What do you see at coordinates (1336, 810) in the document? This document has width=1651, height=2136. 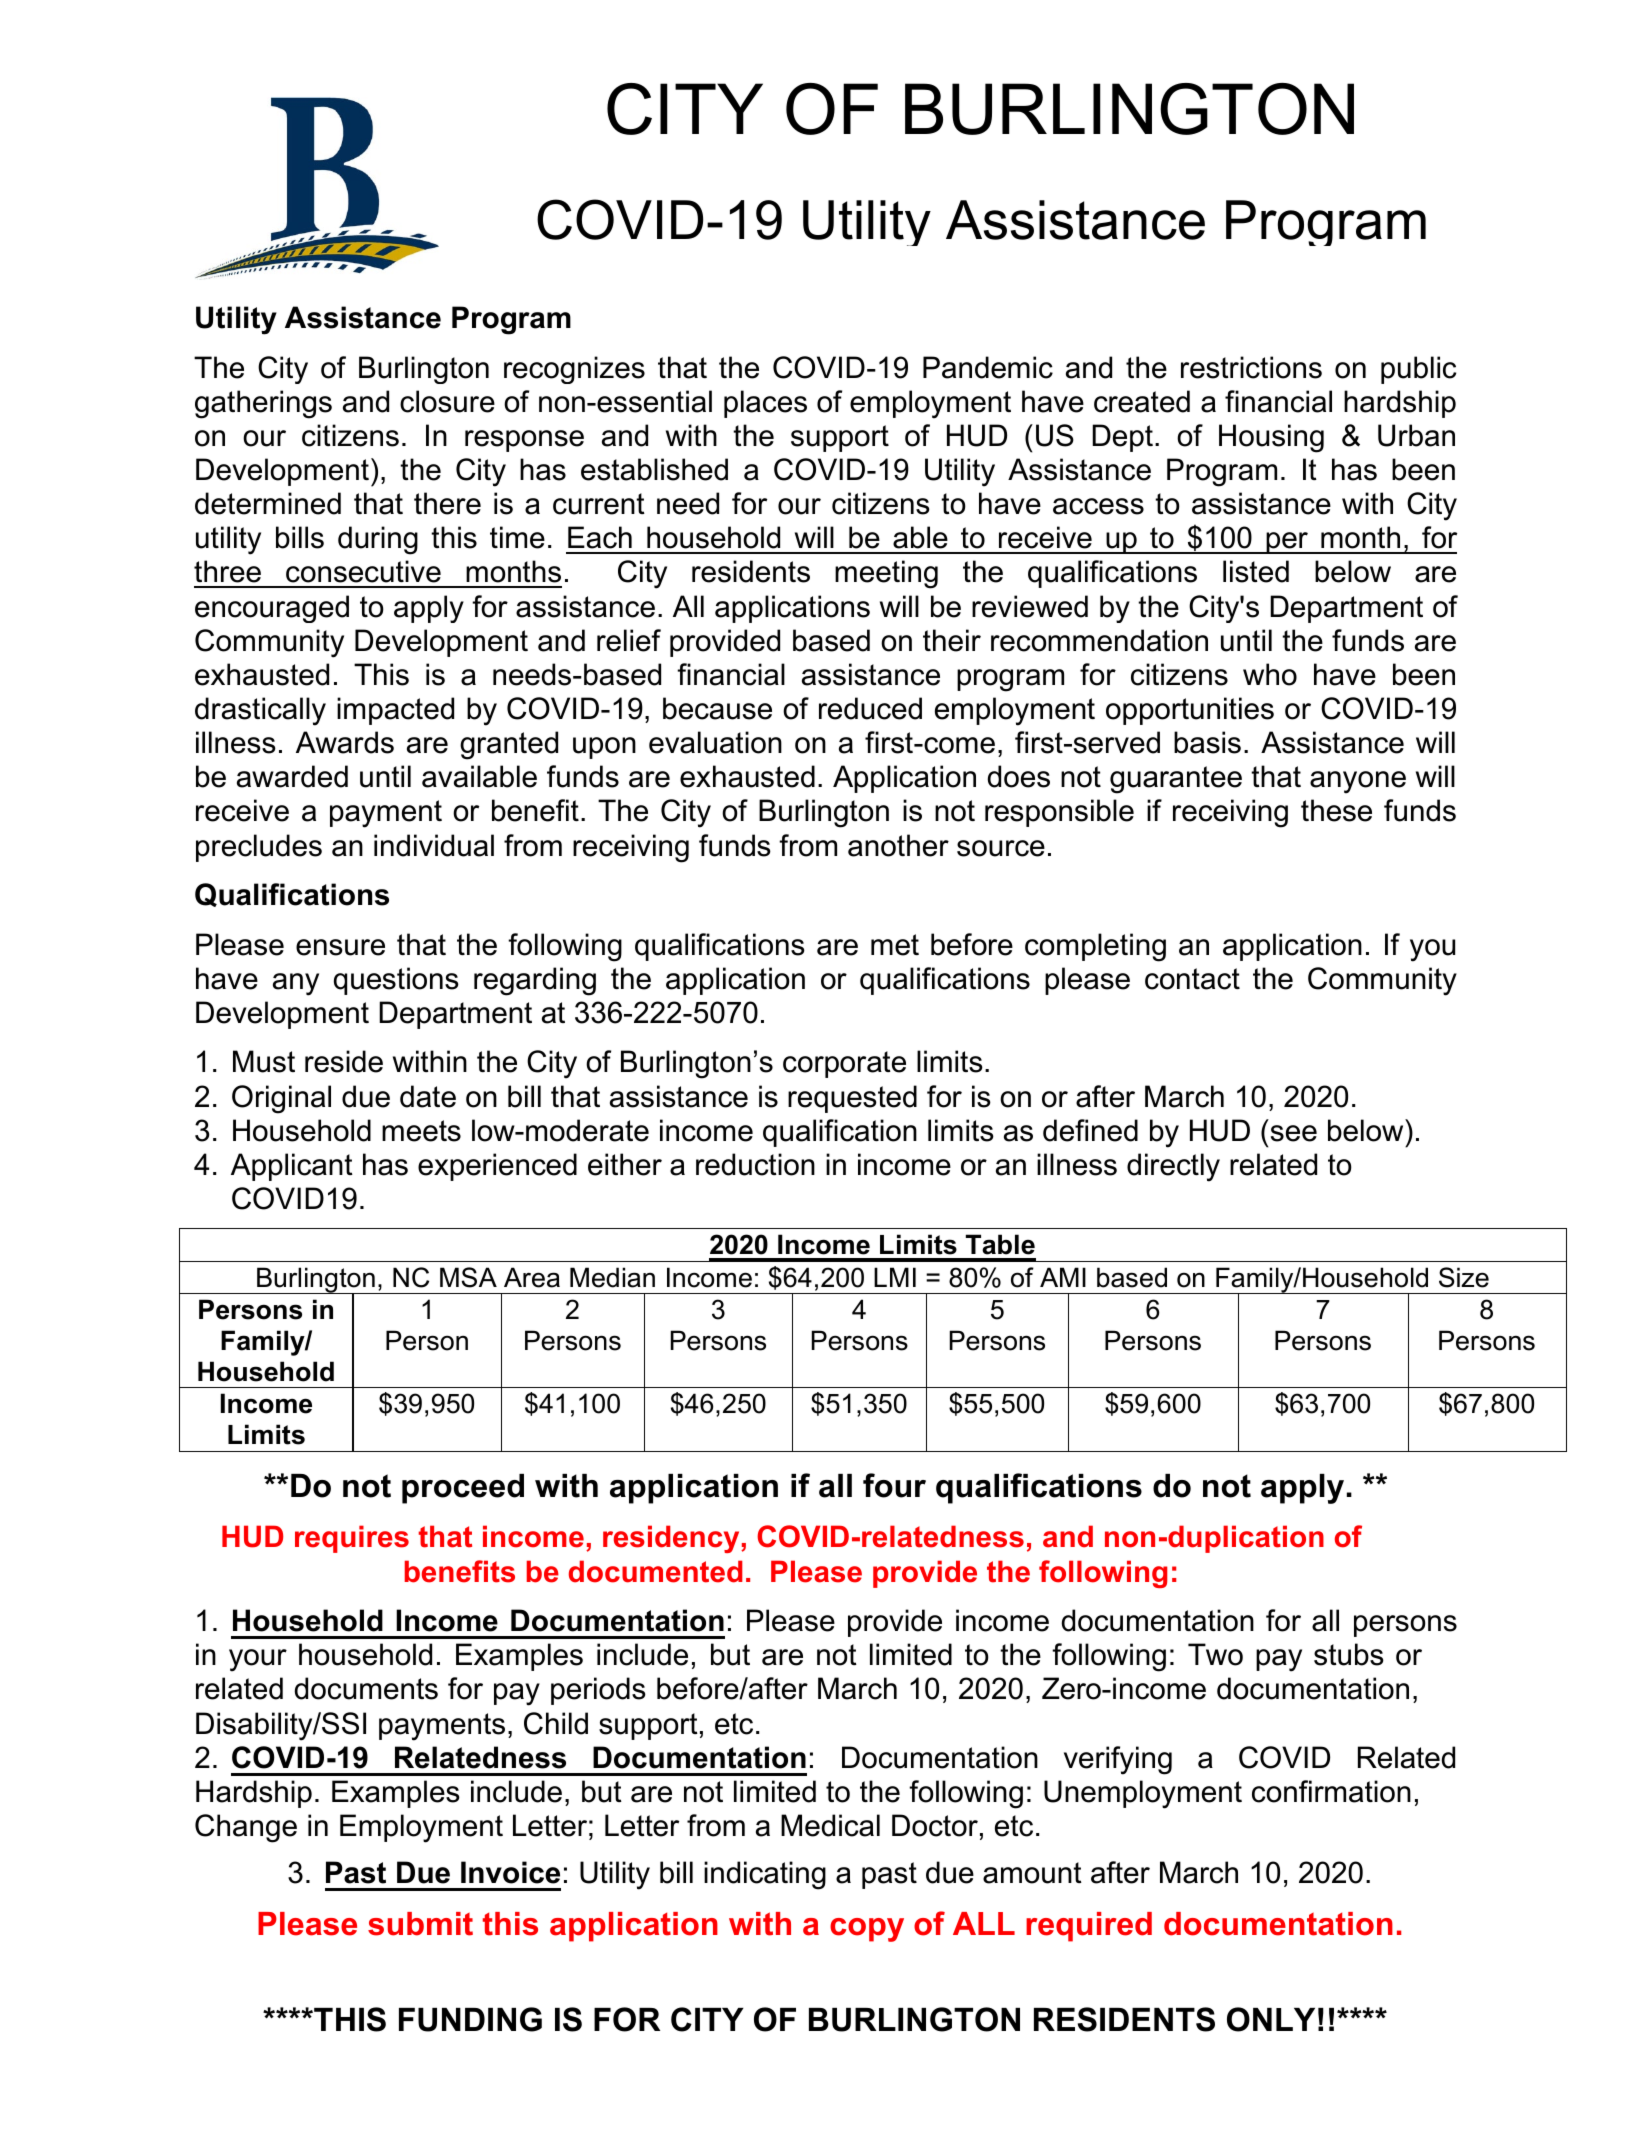 I see `these` at bounding box center [1336, 810].
